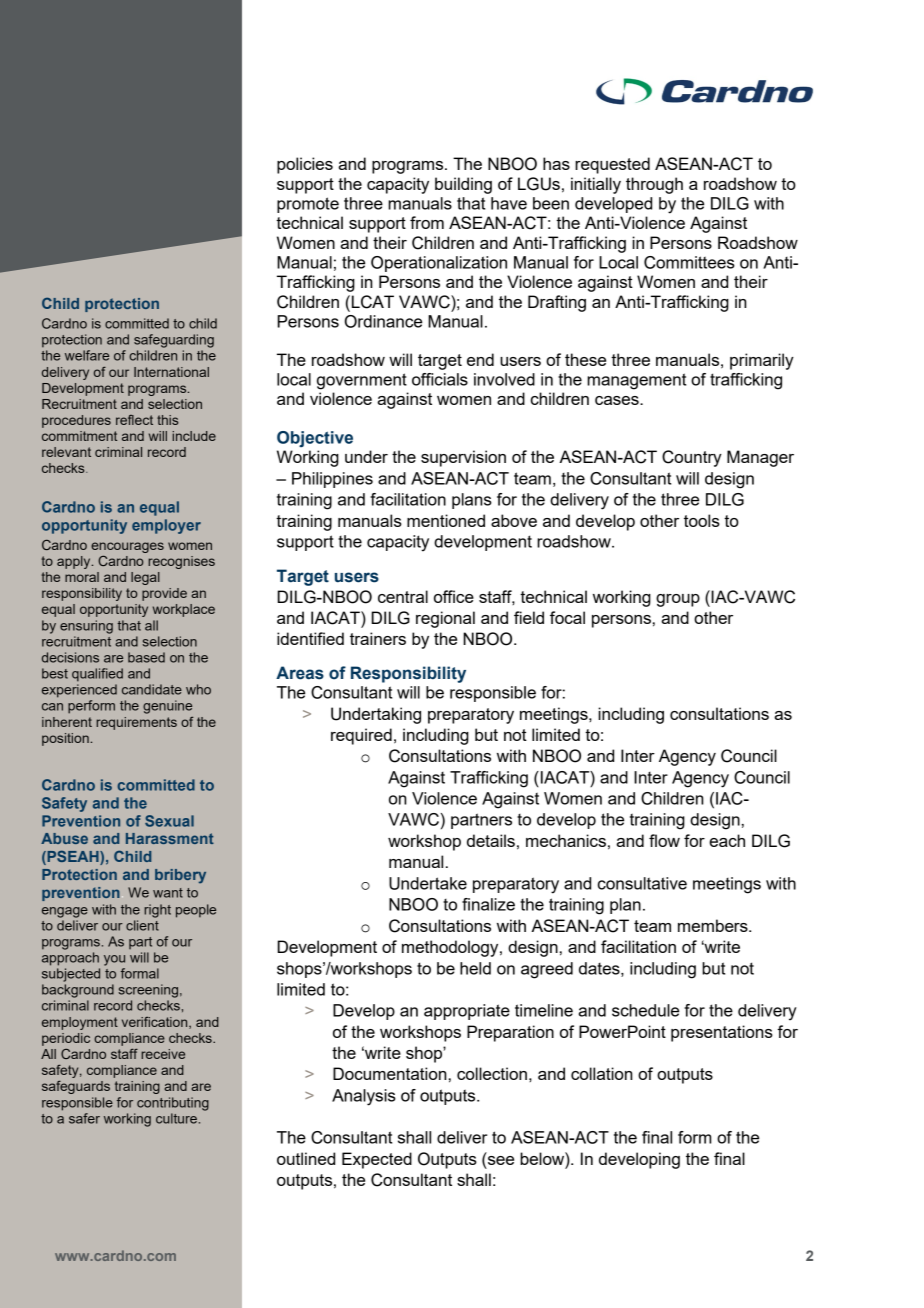 This screenshot has height=1308, width=924. Describe the element at coordinates (378, 638) in the screenshot. I see `trainers` at that location.
